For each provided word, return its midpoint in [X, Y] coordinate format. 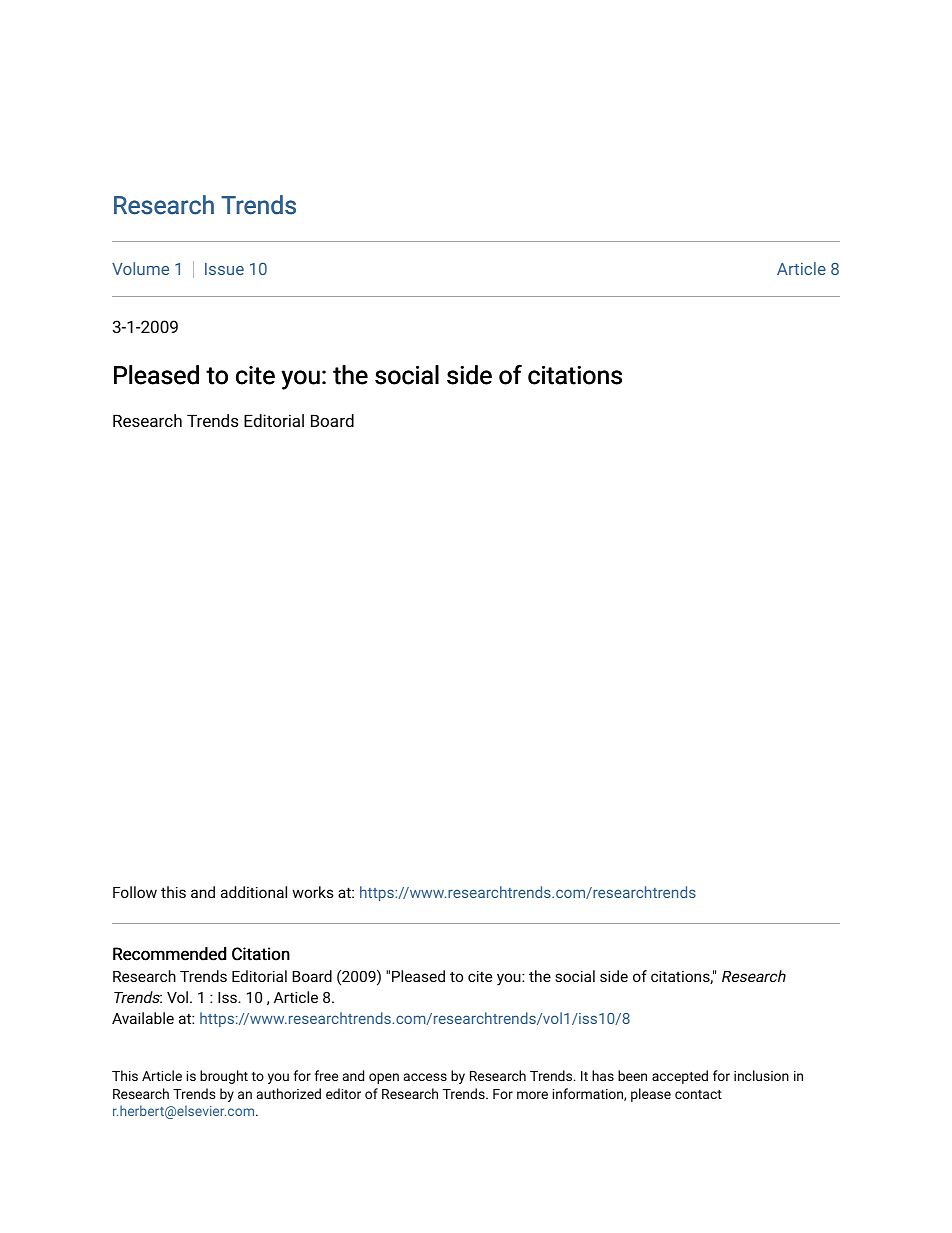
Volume [140, 268]
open [384, 1078]
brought [224, 1077]
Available [143, 1018]
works [313, 892]
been [632, 1075]
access [425, 1077]
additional [254, 892]
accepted [680, 1077]
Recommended [169, 954]
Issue [224, 269]
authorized [289, 1093]
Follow [135, 892]
